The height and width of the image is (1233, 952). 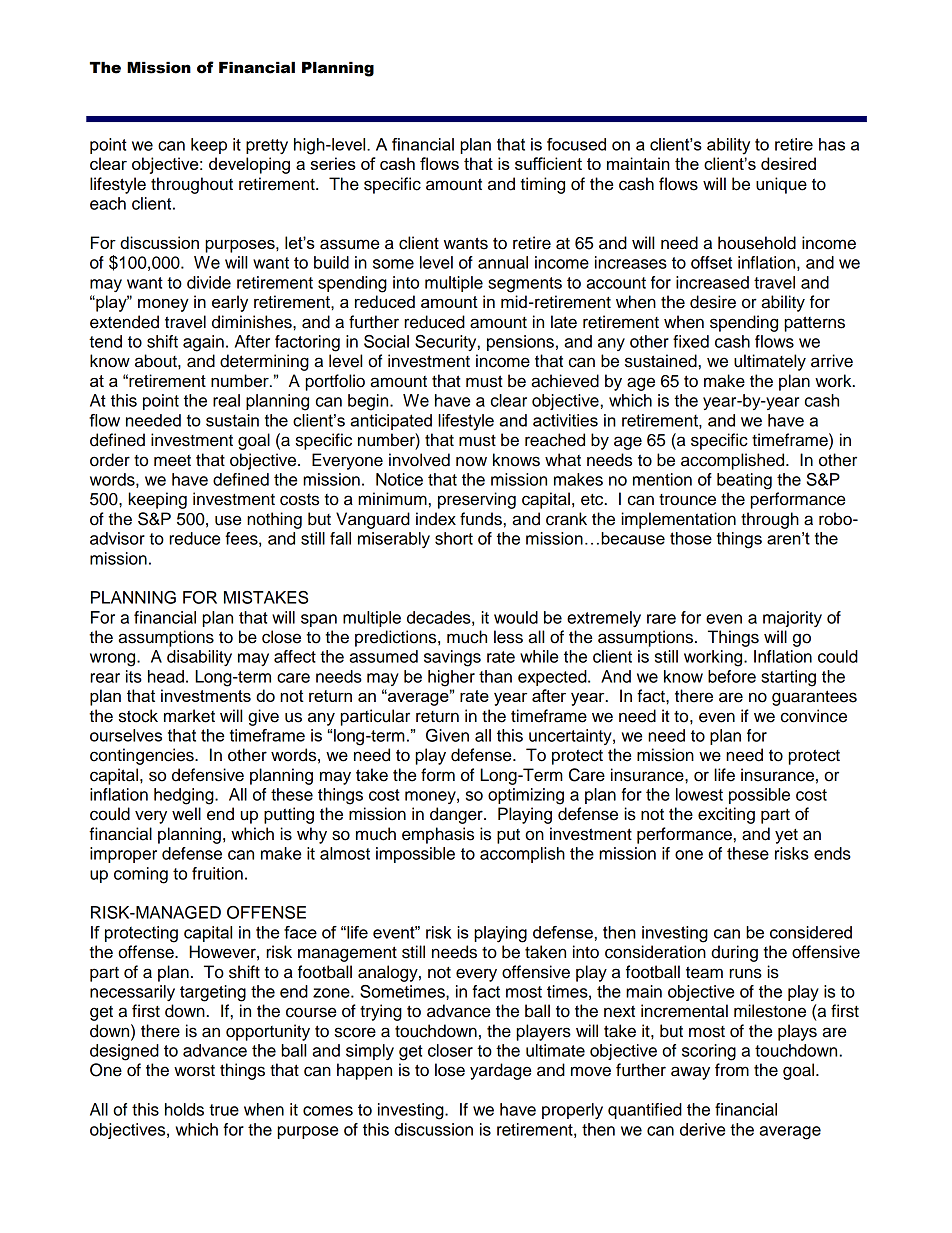 What do you see at coordinates (542, 185) in the image?
I see `timing` at bounding box center [542, 185].
